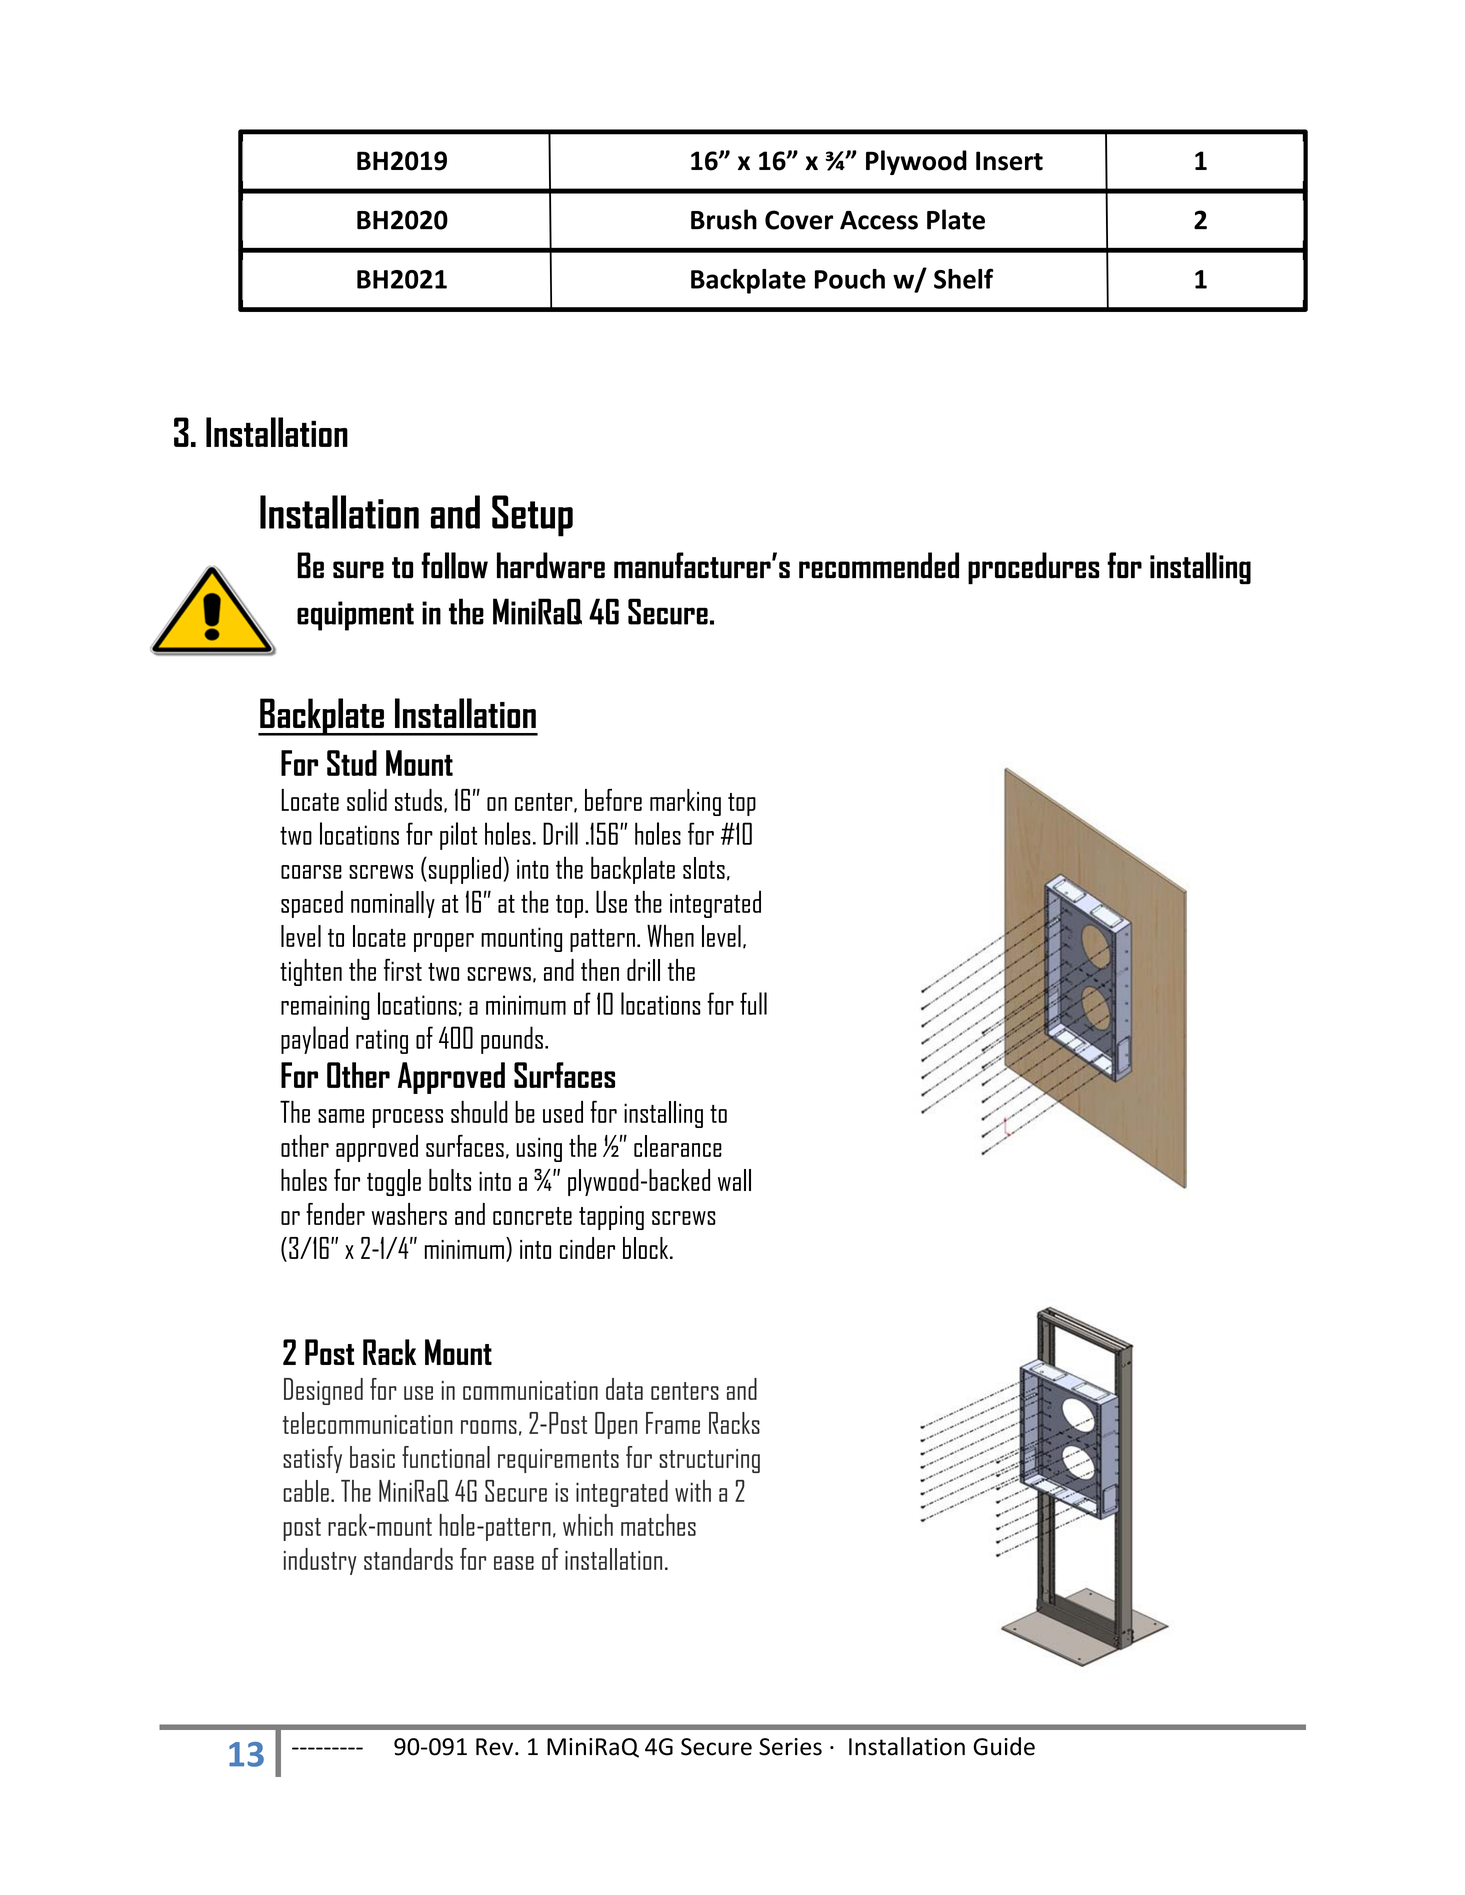 The height and width of the screenshot is (1895, 1465). I want to click on Brush, so click(724, 219).
